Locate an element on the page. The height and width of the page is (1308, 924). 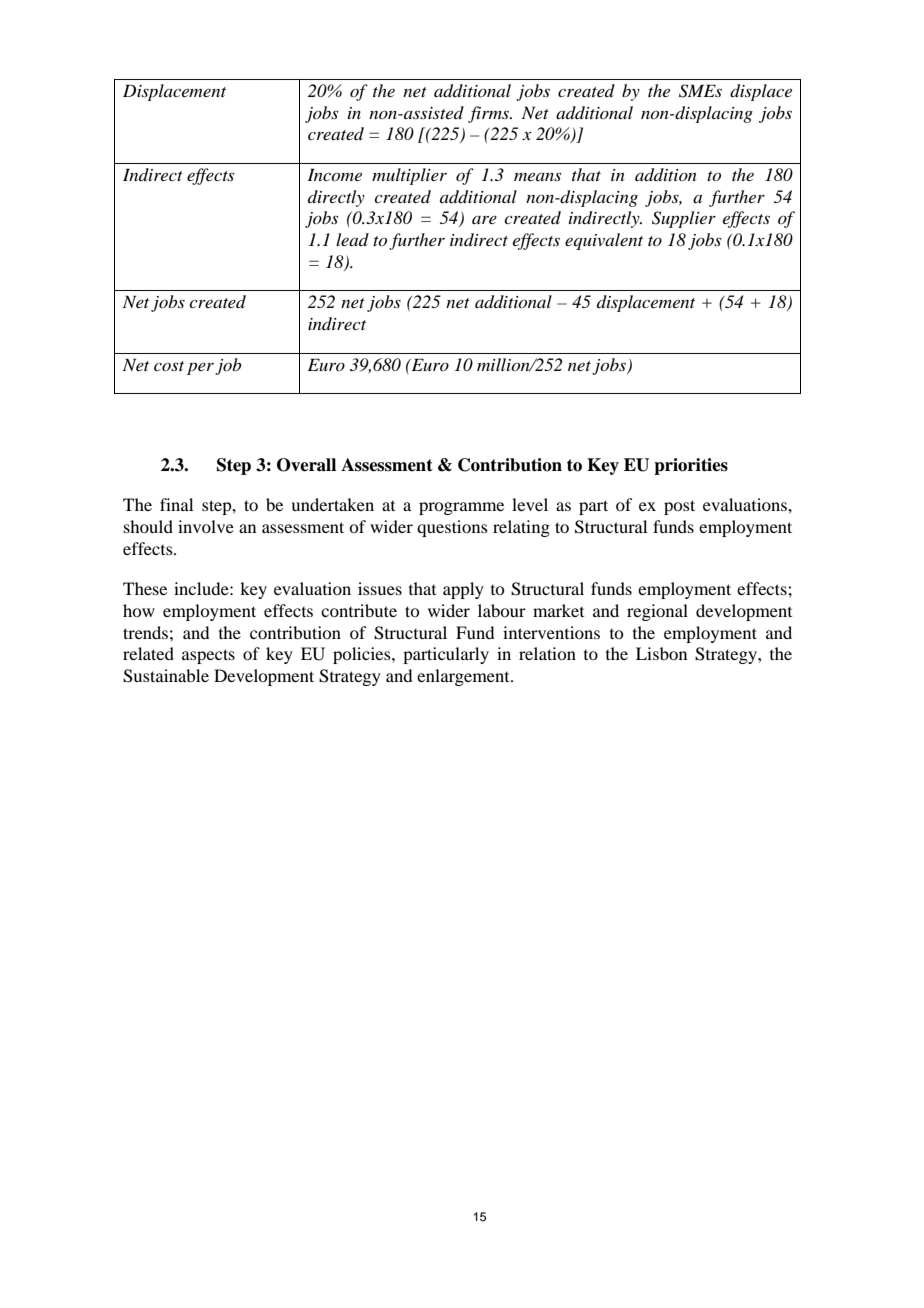
priorities is located at coordinates (691, 466).
